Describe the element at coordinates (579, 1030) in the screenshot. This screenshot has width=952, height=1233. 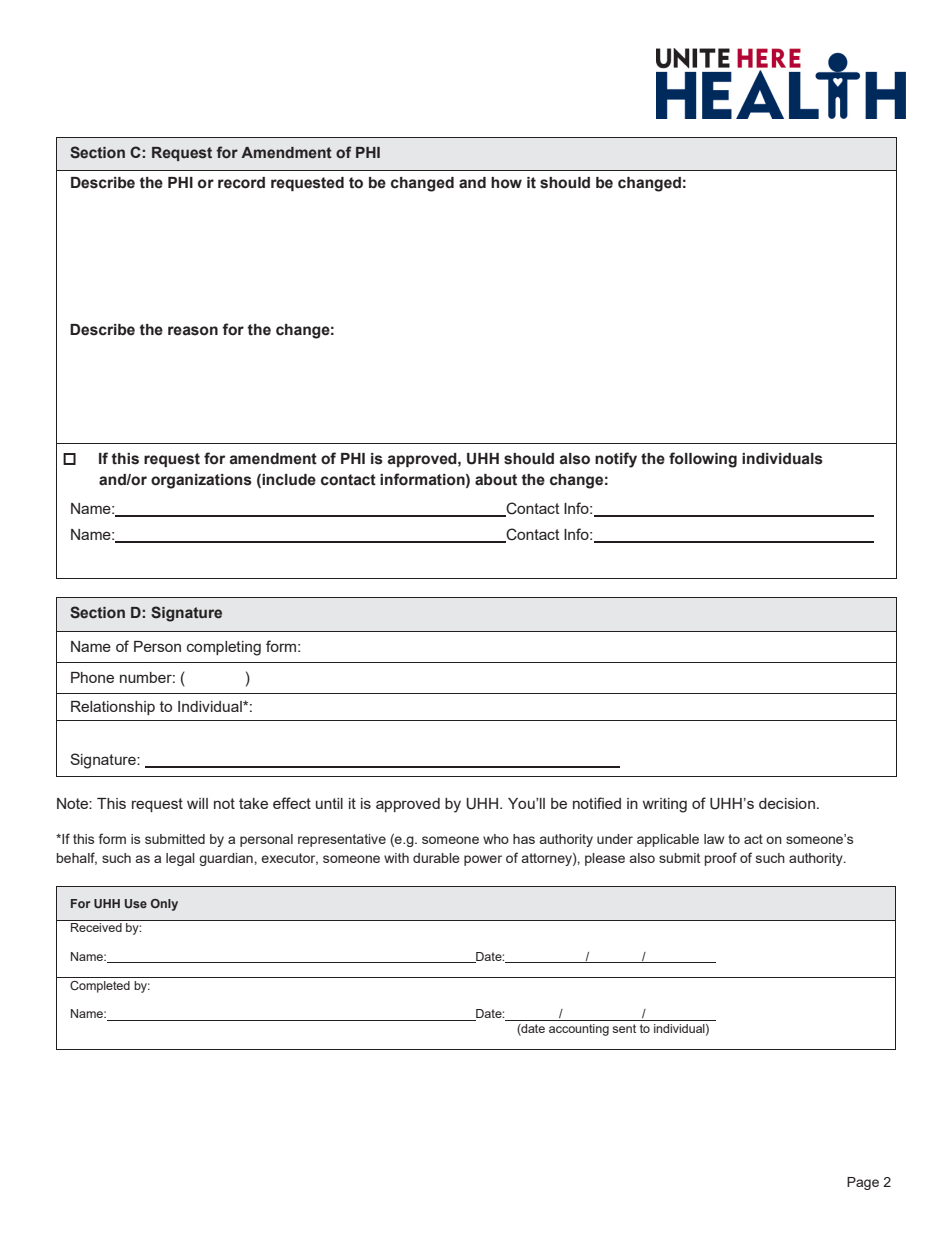
I see `accounting` at that location.
